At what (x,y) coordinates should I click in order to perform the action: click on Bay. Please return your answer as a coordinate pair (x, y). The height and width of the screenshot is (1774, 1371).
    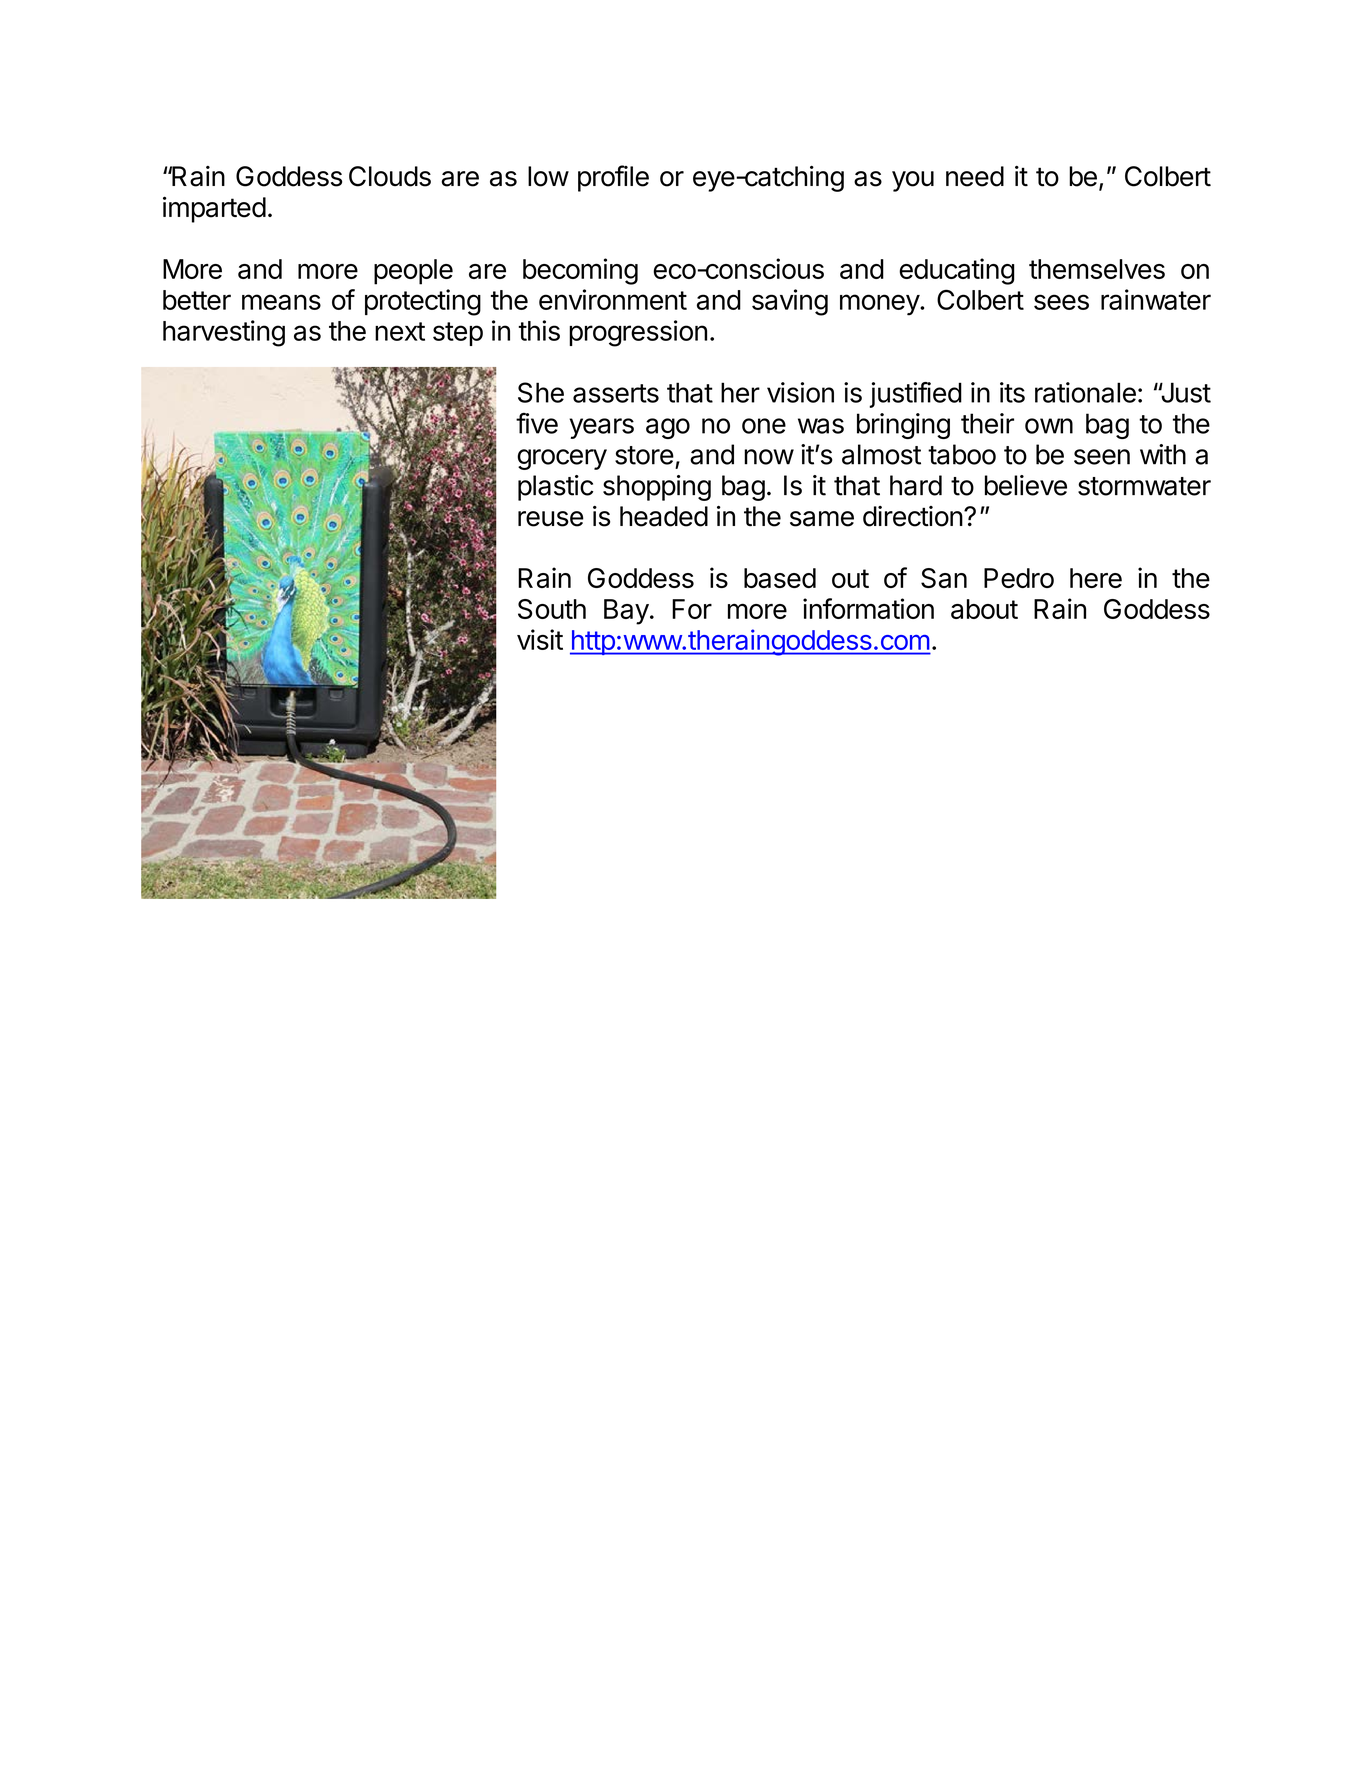
    Looking at the image, I should click on (626, 612).
